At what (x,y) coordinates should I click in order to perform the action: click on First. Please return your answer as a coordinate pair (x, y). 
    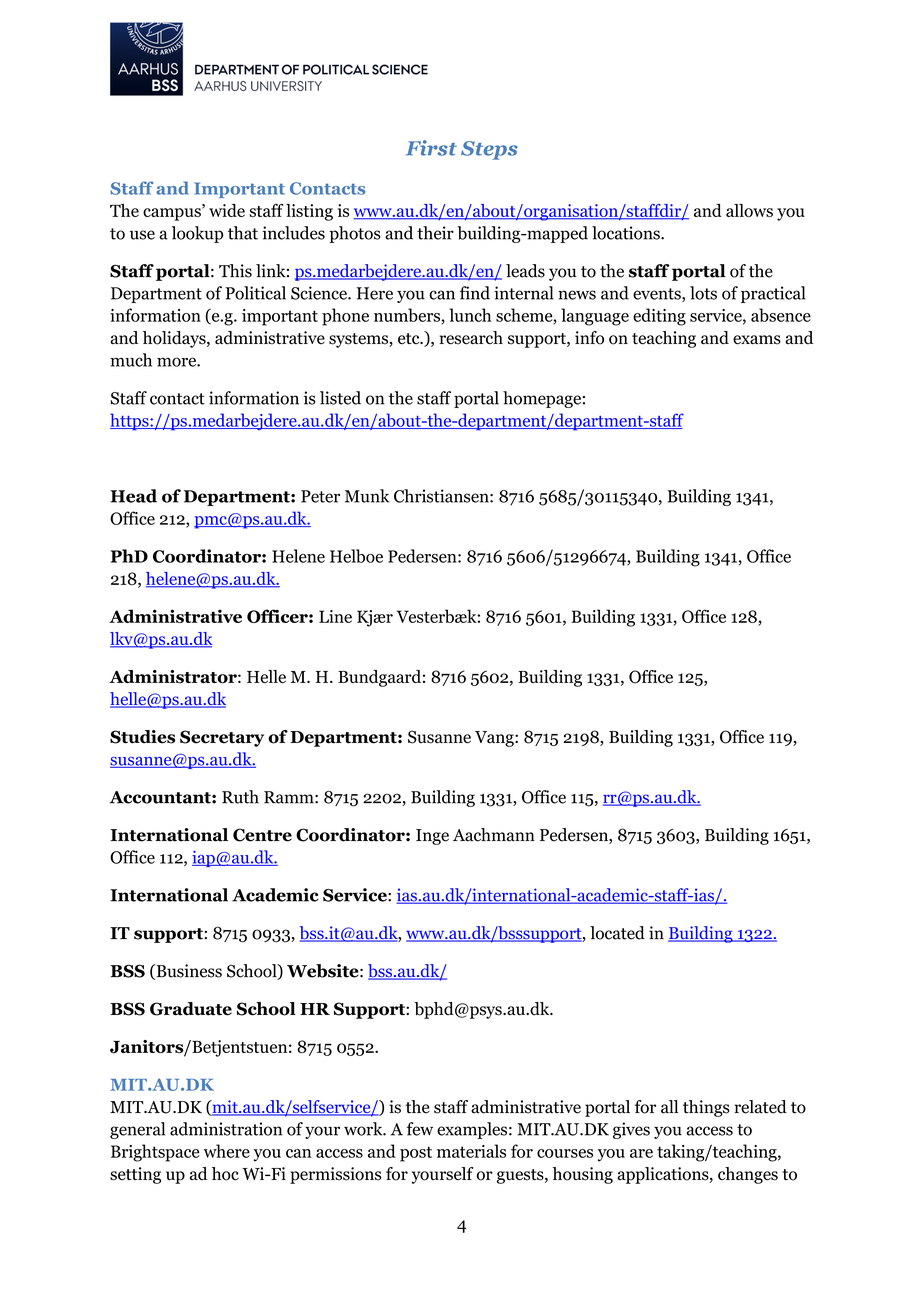
    Looking at the image, I should click on (431, 148).
